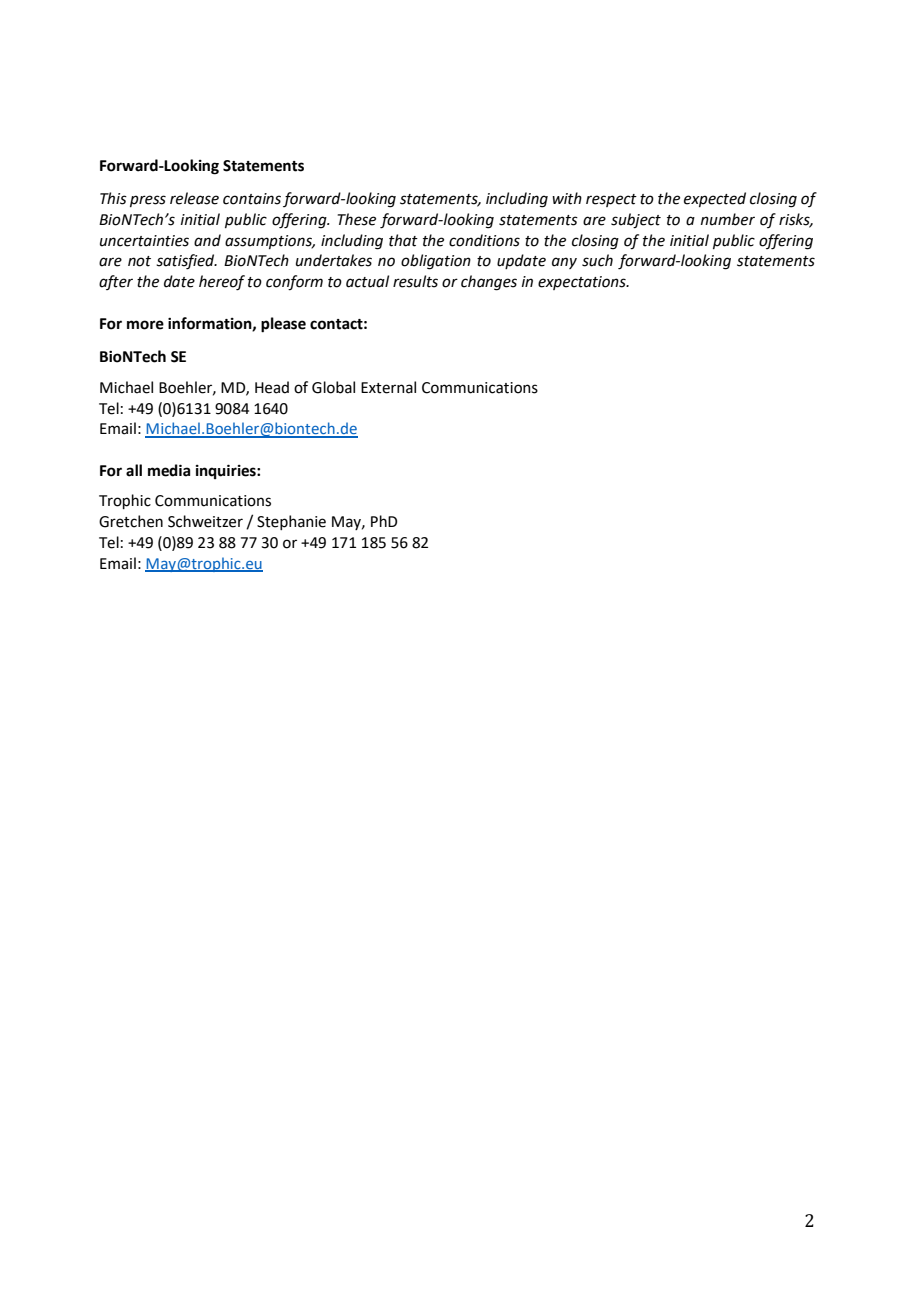 The width and height of the document is (924, 1308). I want to click on results, so click(415, 281).
